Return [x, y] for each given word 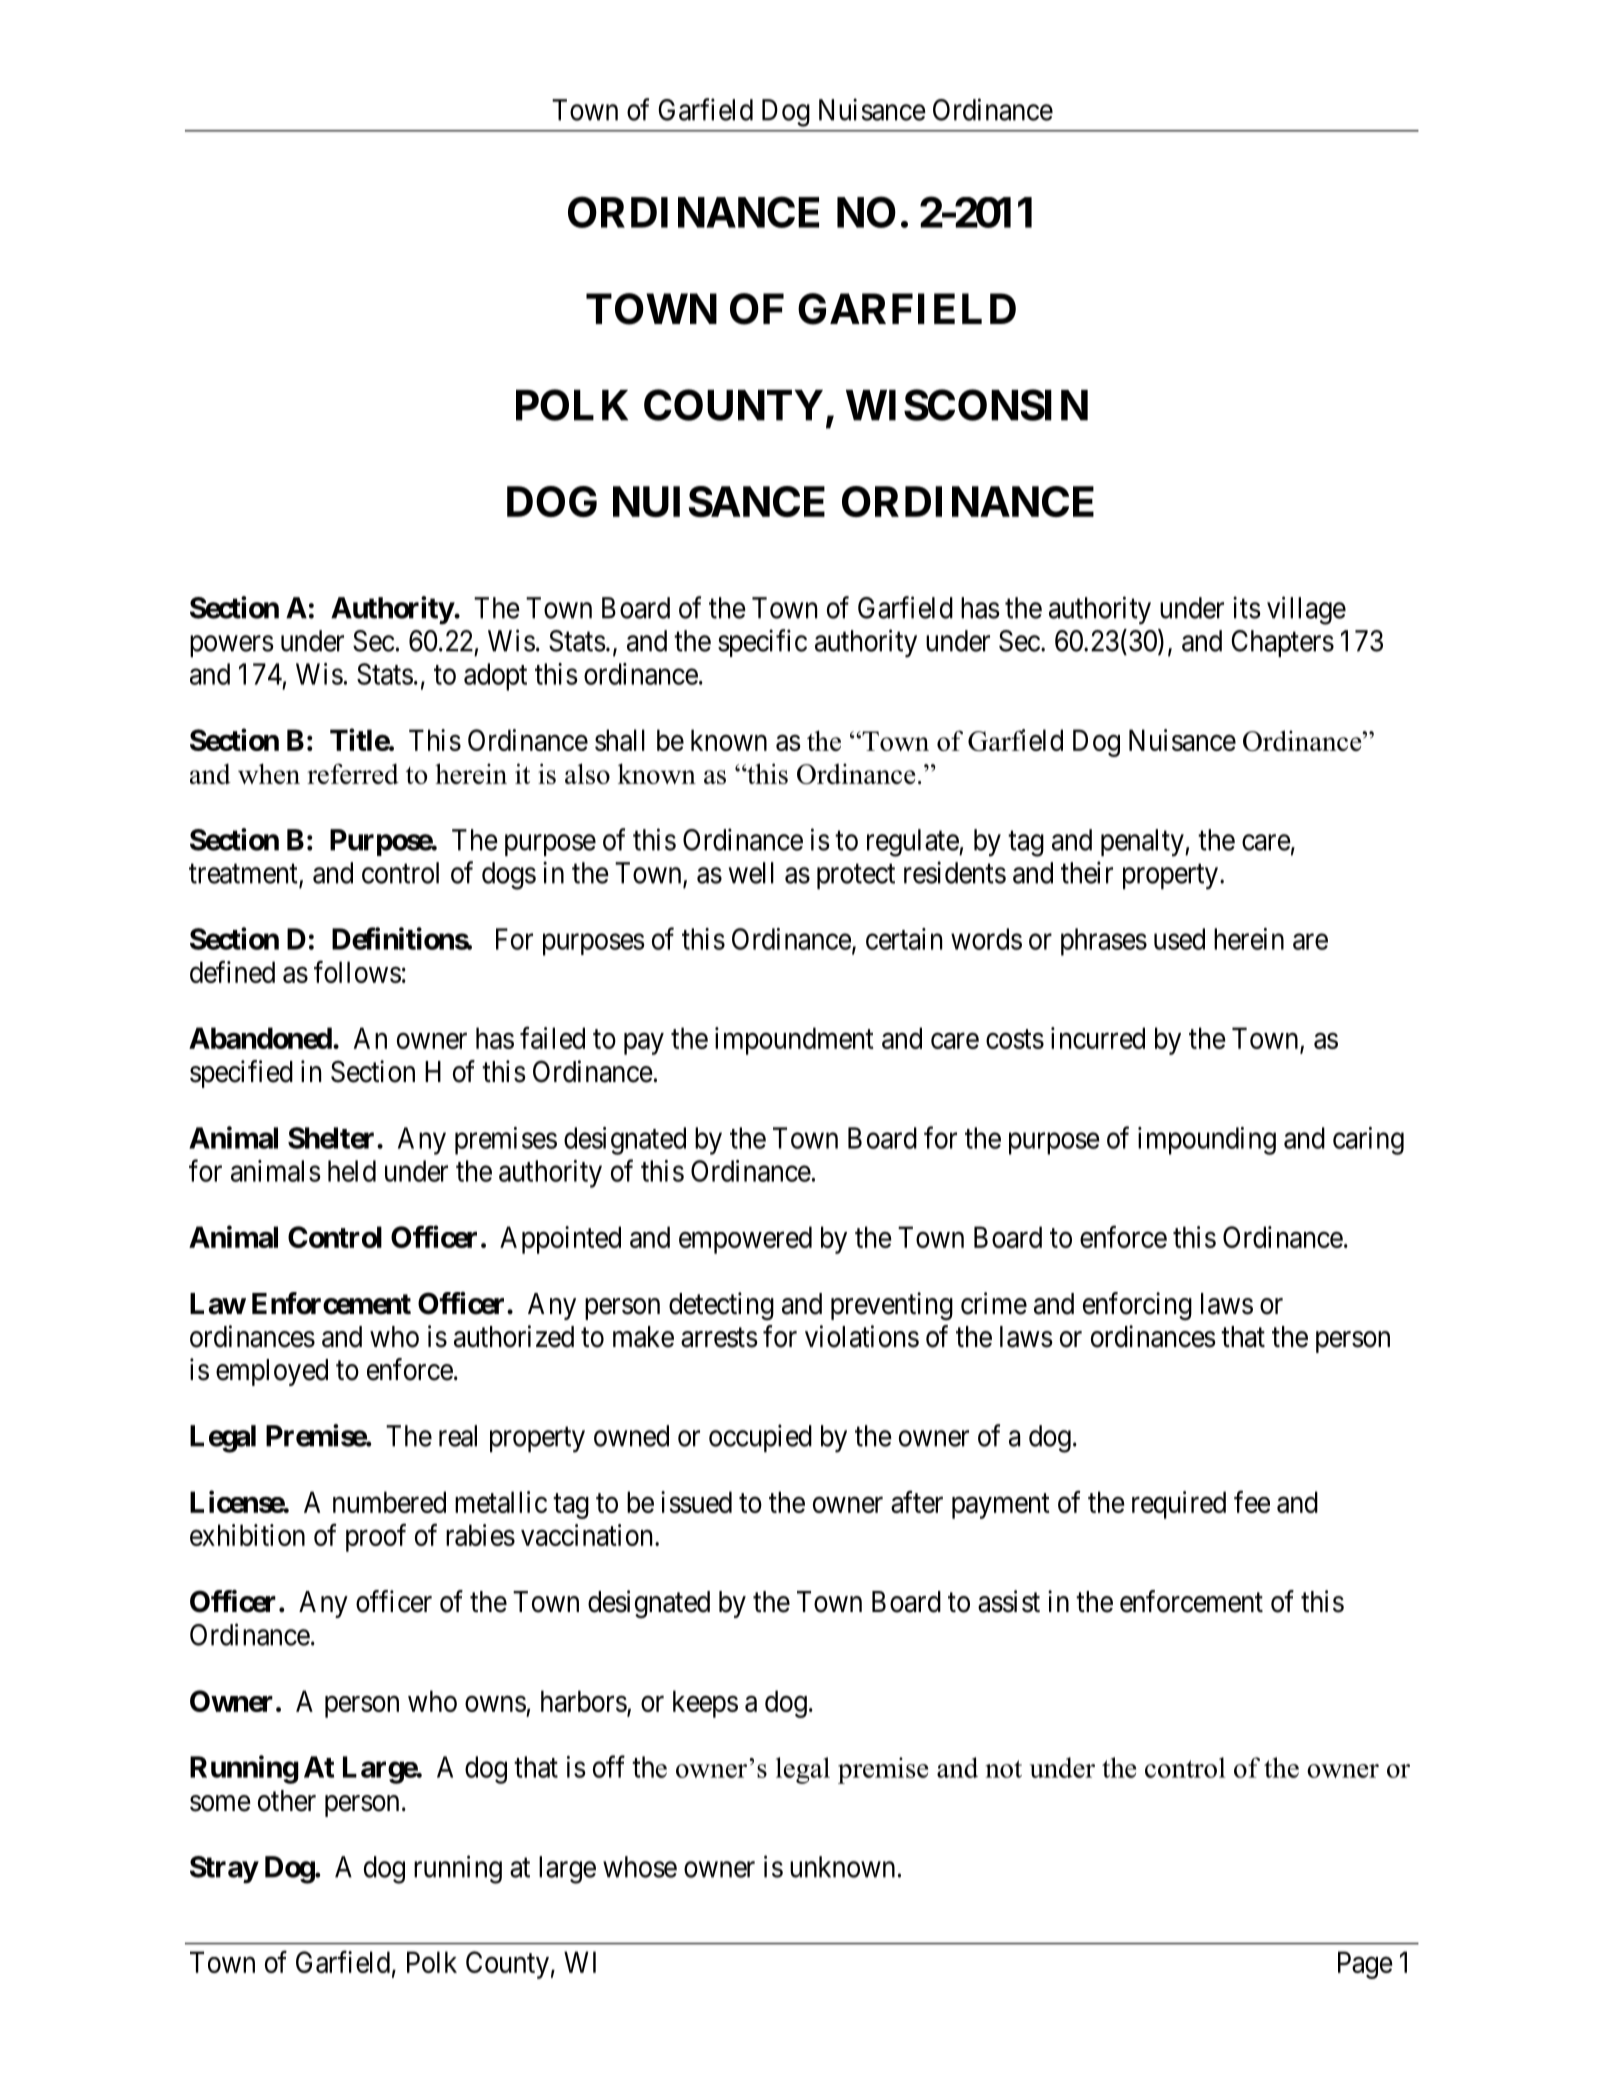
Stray [224, 1870]
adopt [495, 677]
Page [1365, 1965]
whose [640, 1867]
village [1306, 610]
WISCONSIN [967, 405]
